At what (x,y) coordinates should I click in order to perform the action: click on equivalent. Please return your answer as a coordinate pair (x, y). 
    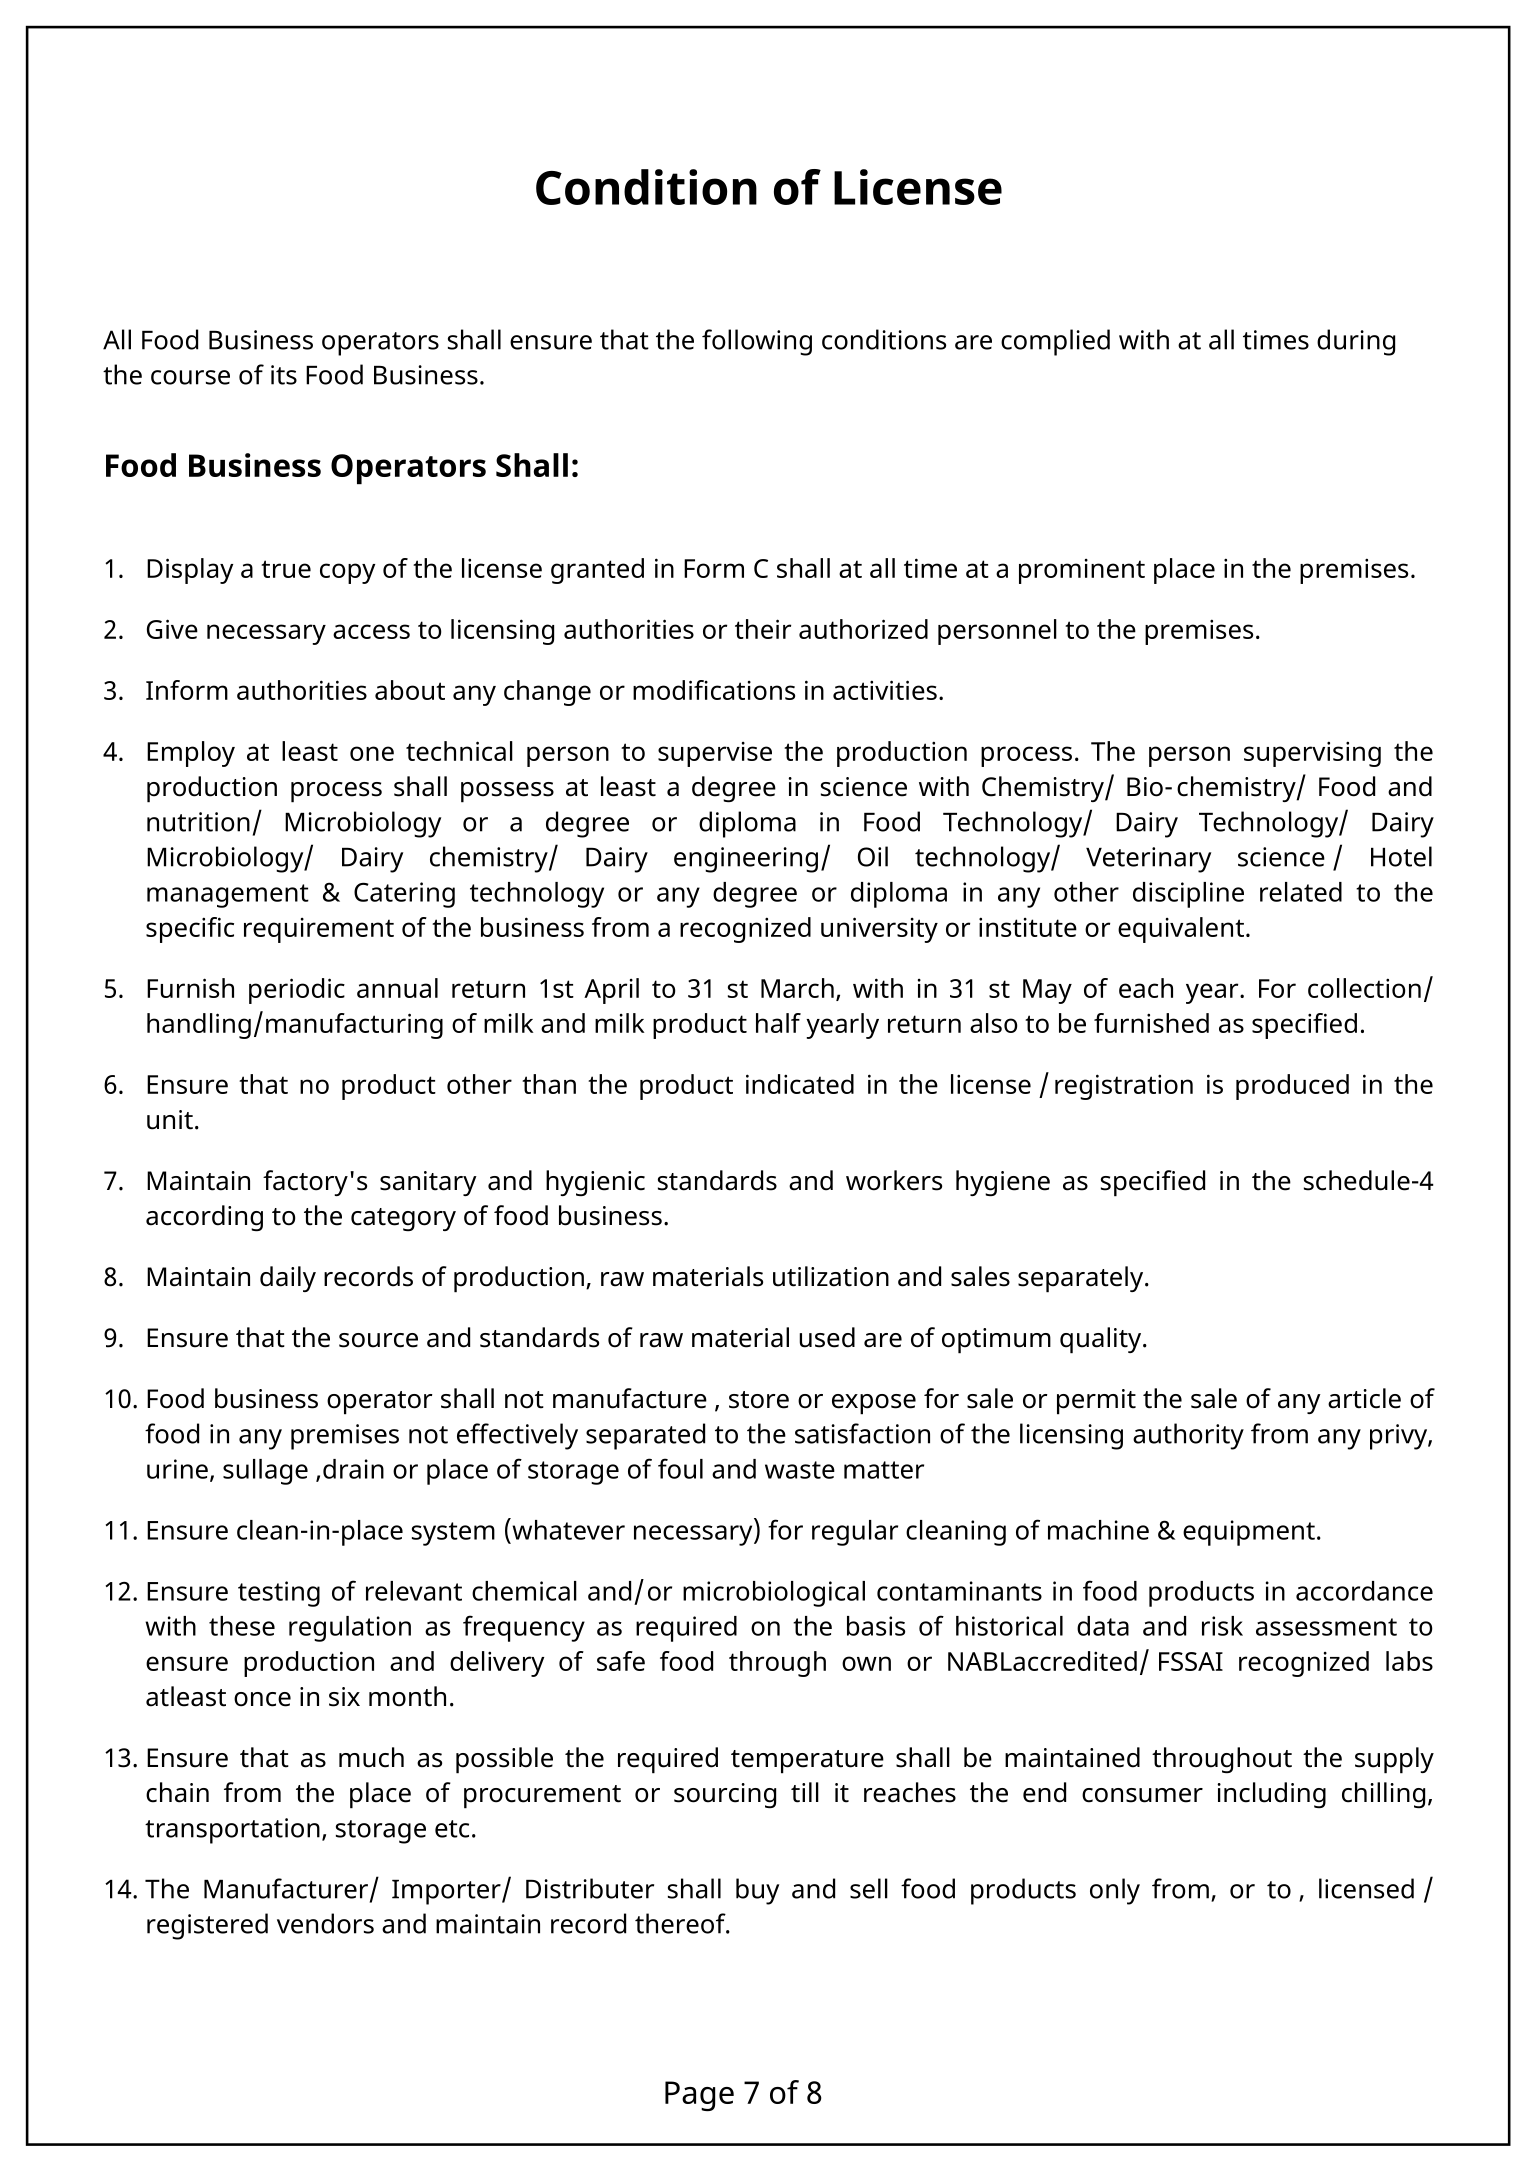
    Looking at the image, I should click on (1181, 930).
